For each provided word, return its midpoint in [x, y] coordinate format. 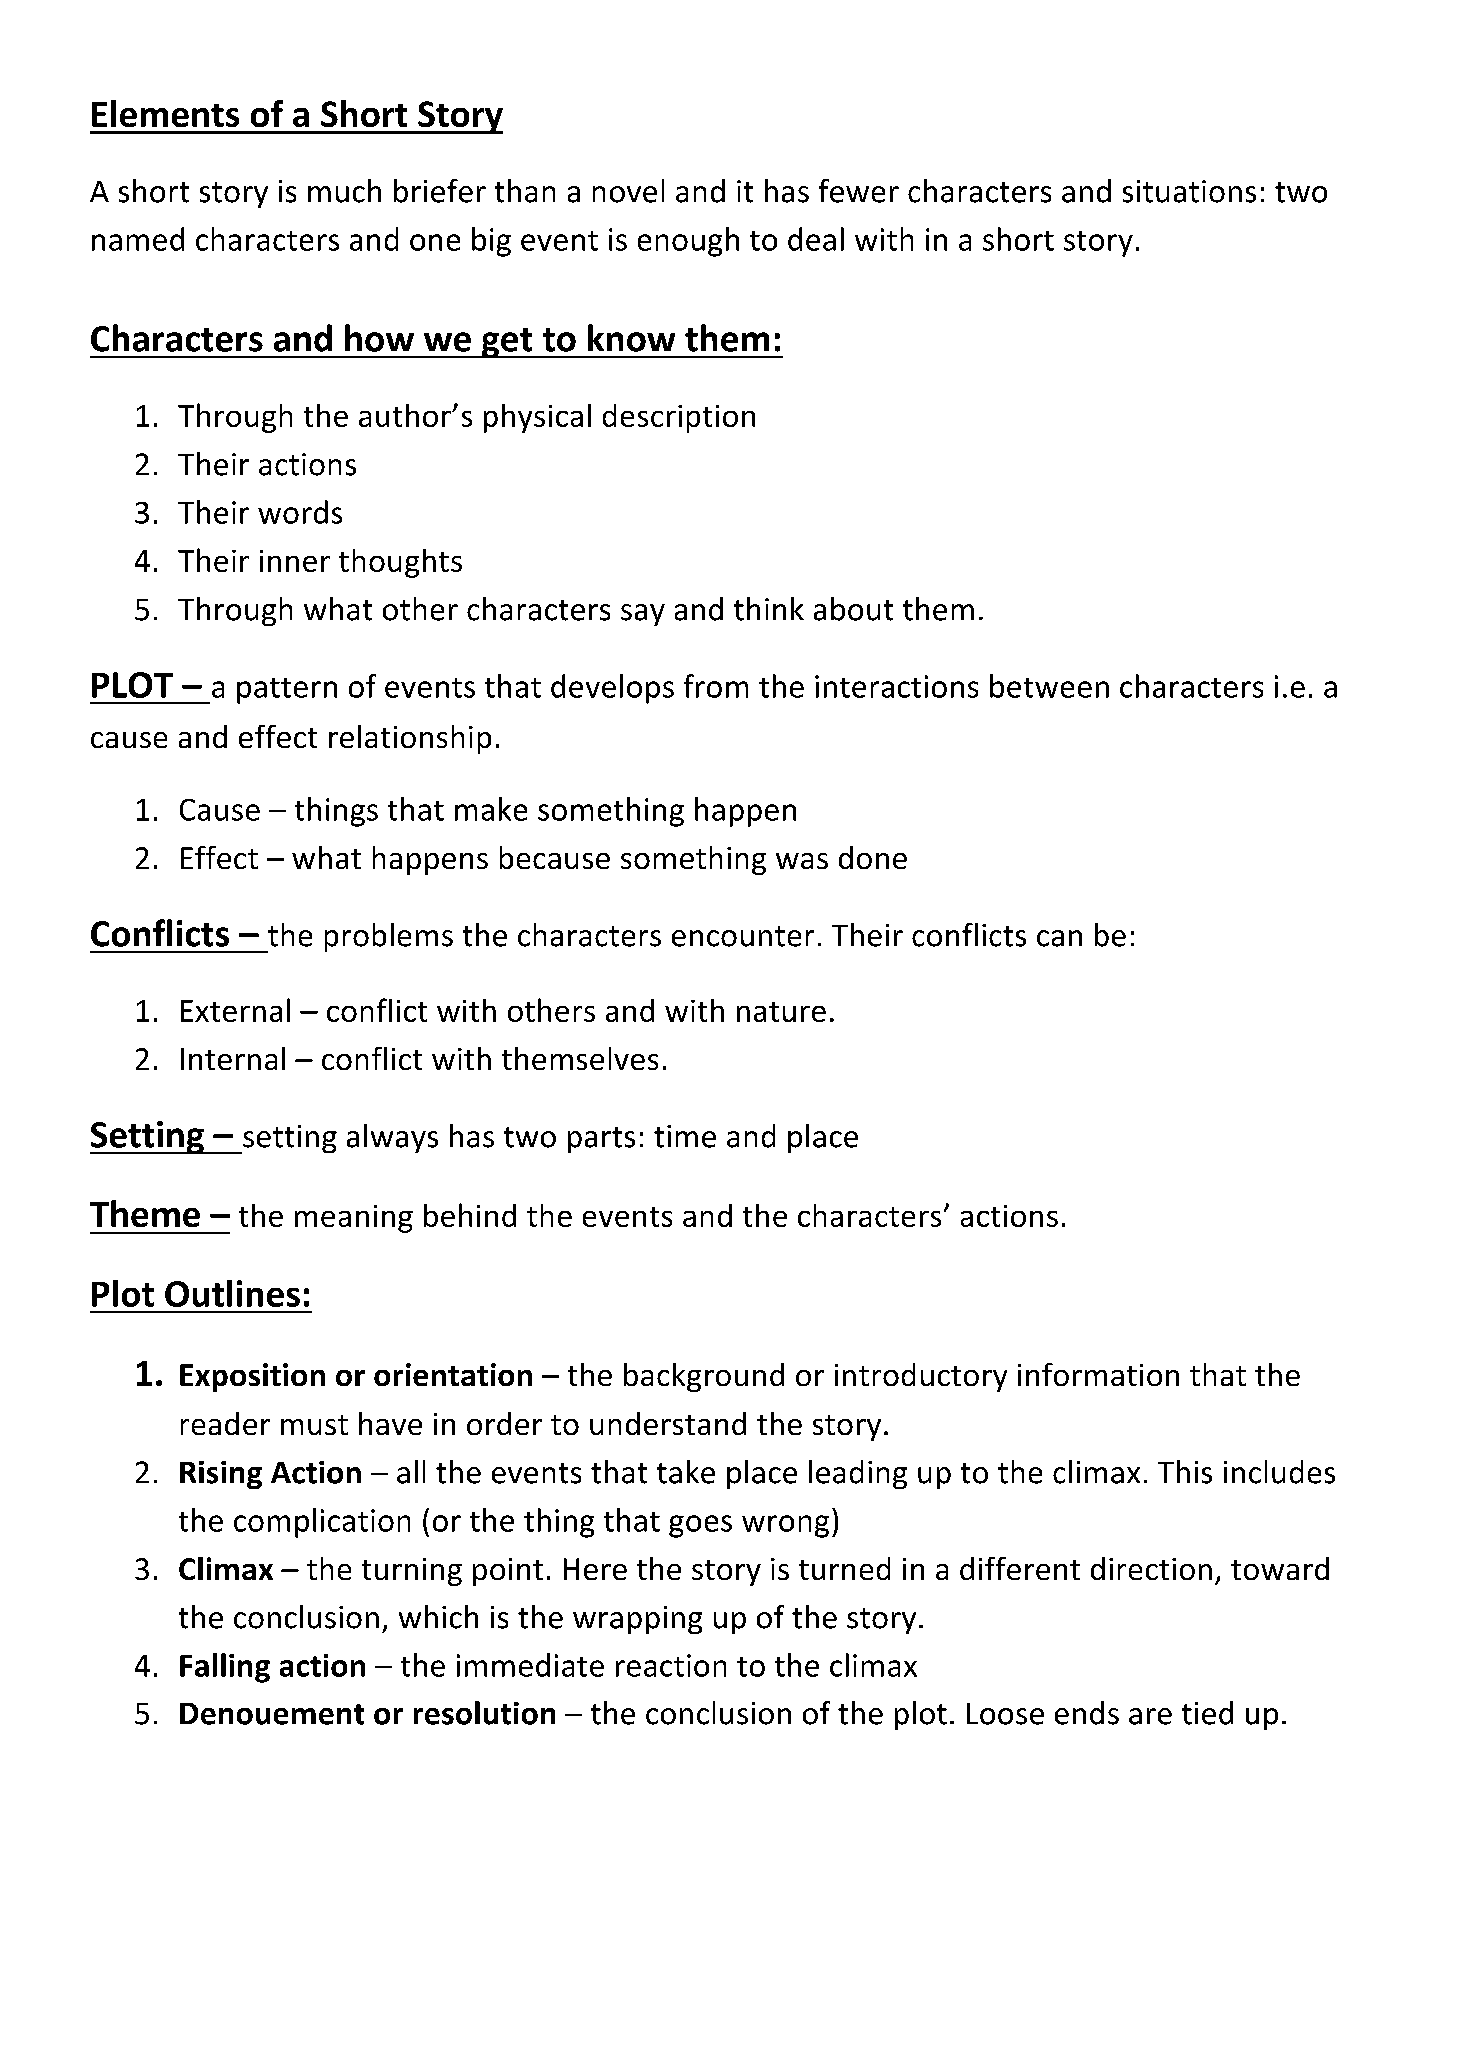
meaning [354, 1219]
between [1049, 686]
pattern [287, 691]
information [1098, 1374]
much [344, 191]
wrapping [637, 1620]
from [716, 686]
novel [628, 191]
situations [1189, 191]
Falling [225, 1668]
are [1150, 1716]
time [685, 1136]
